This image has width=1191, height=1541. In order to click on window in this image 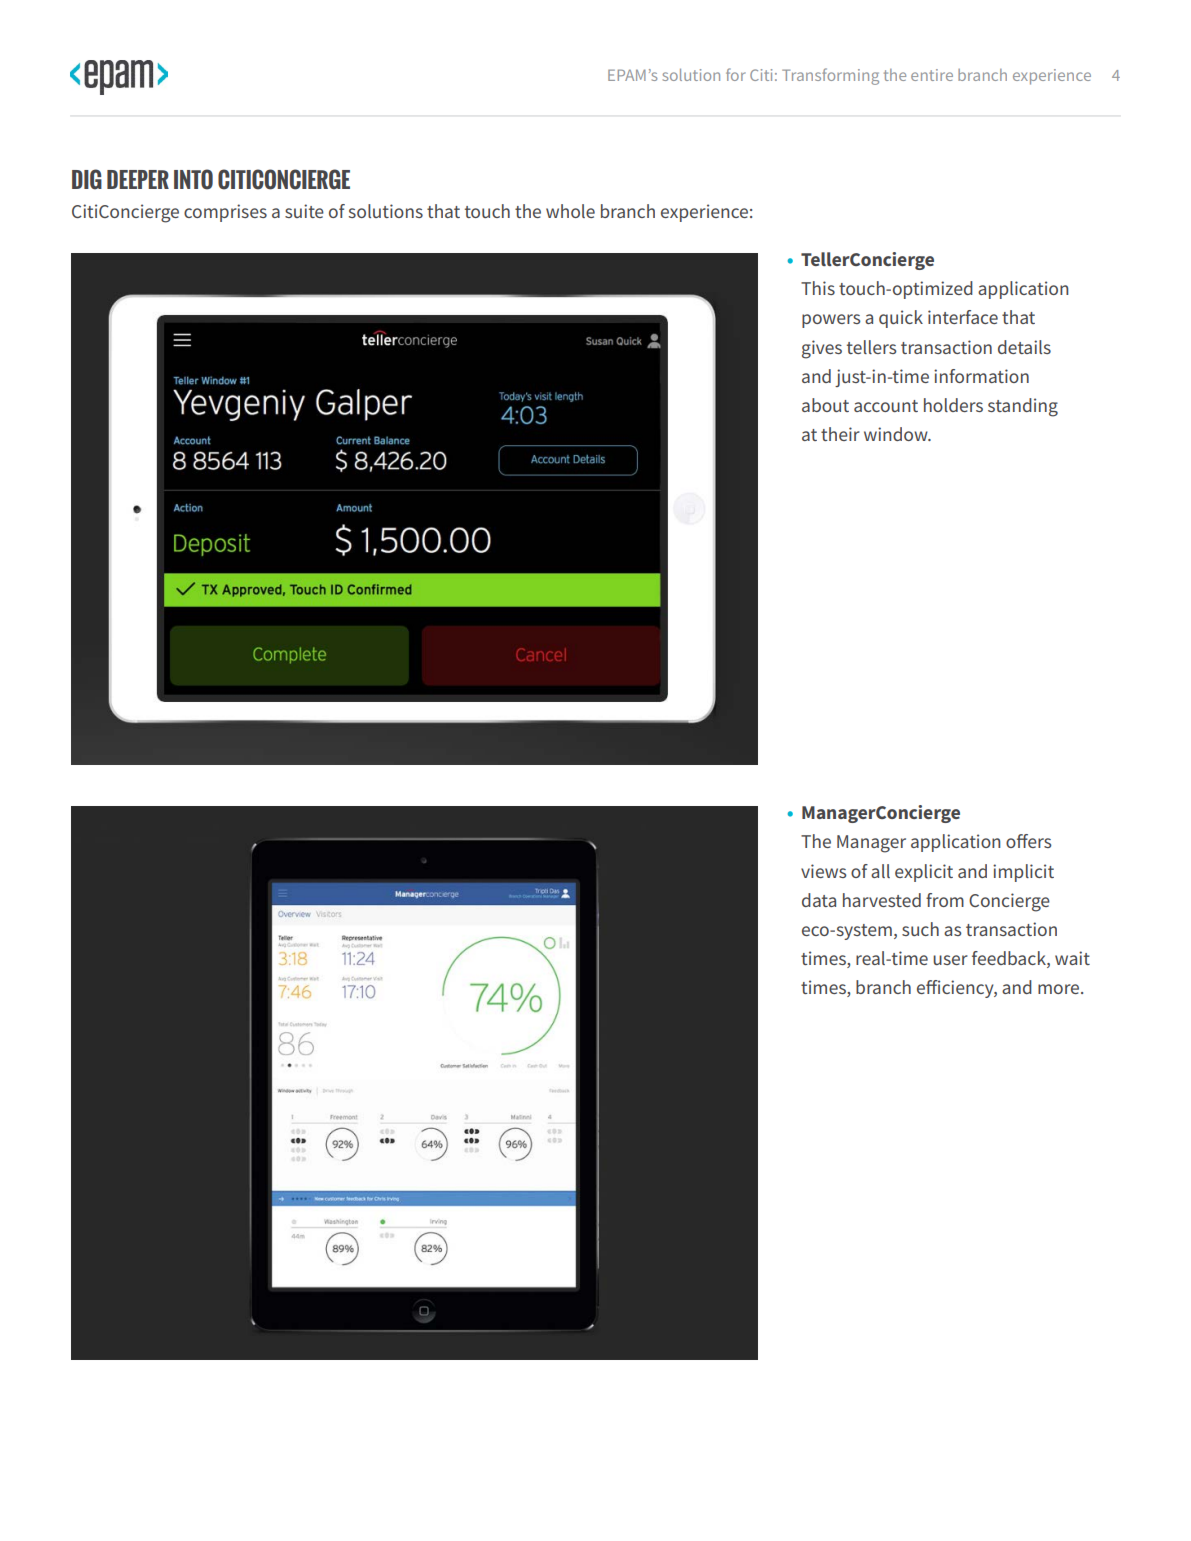, I will do `click(897, 434)`.
